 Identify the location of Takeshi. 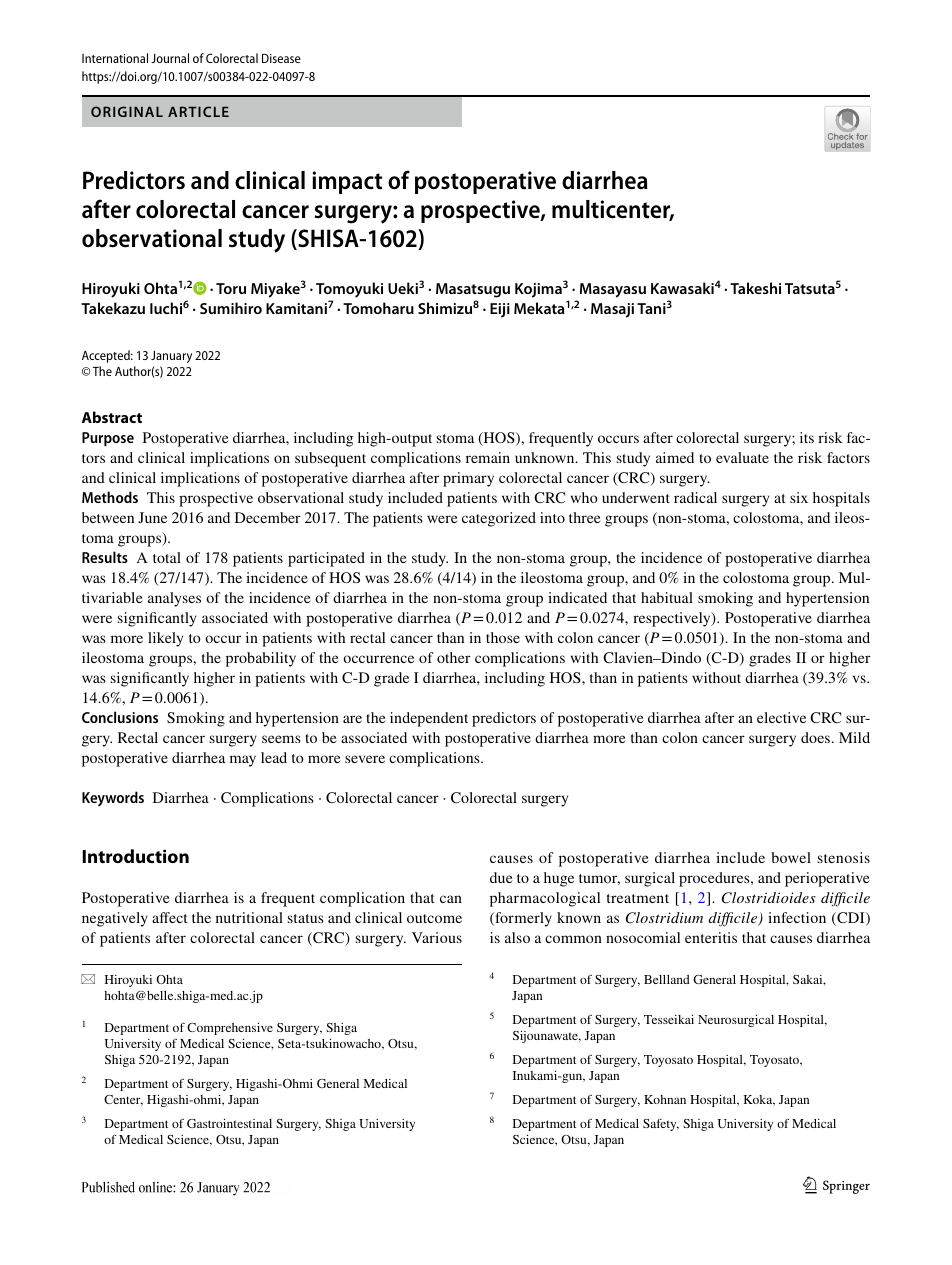
(755, 288).
